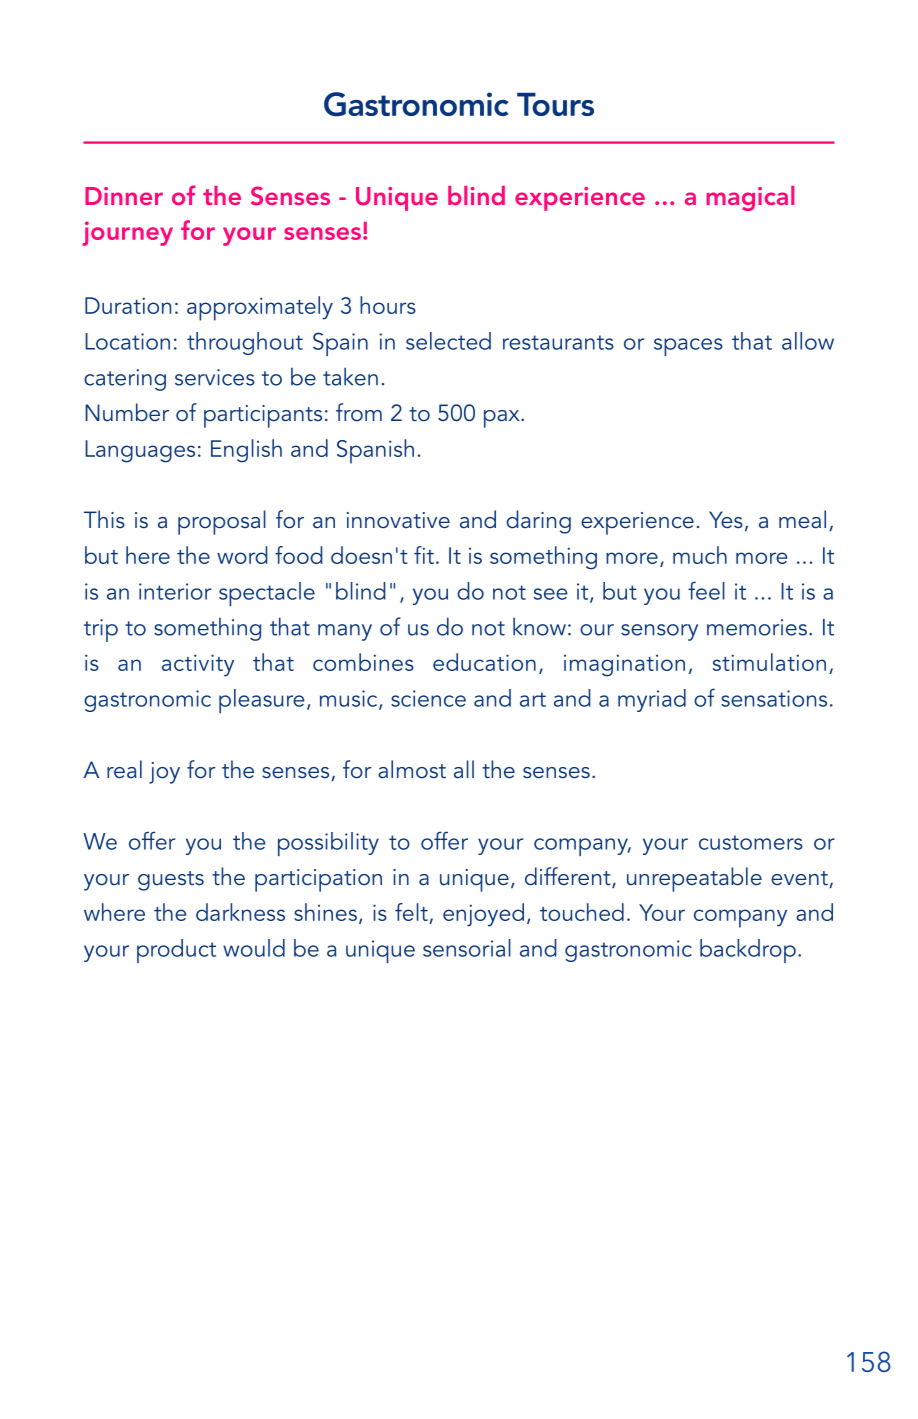 The height and width of the image is (1419, 918). What do you see at coordinates (198, 665) in the image?
I see `activity` at bounding box center [198, 665].
